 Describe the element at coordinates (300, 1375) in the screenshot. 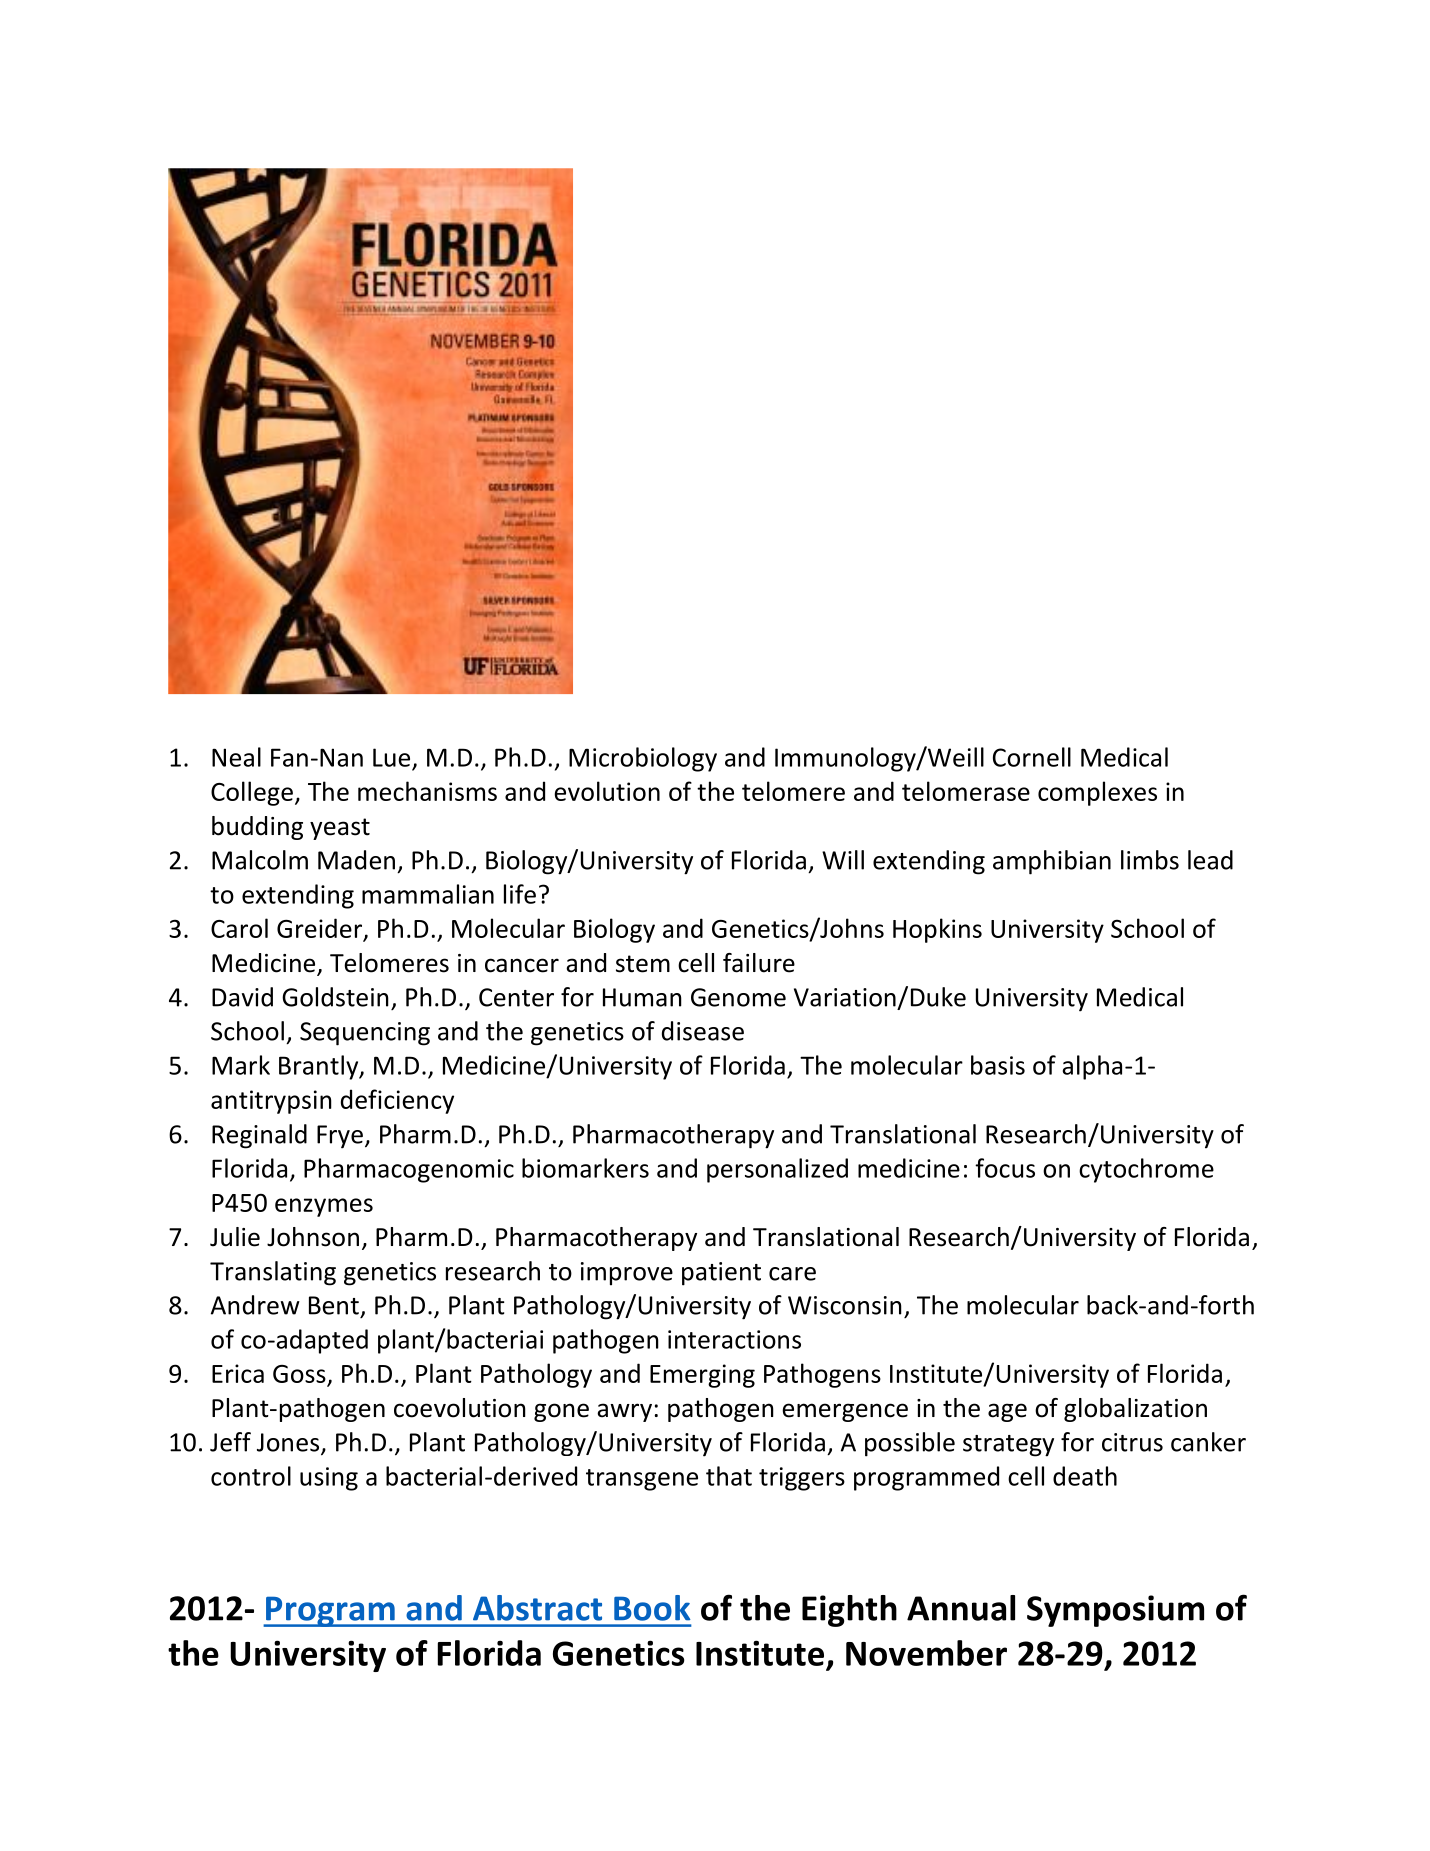

I see `Goss` at that location.
